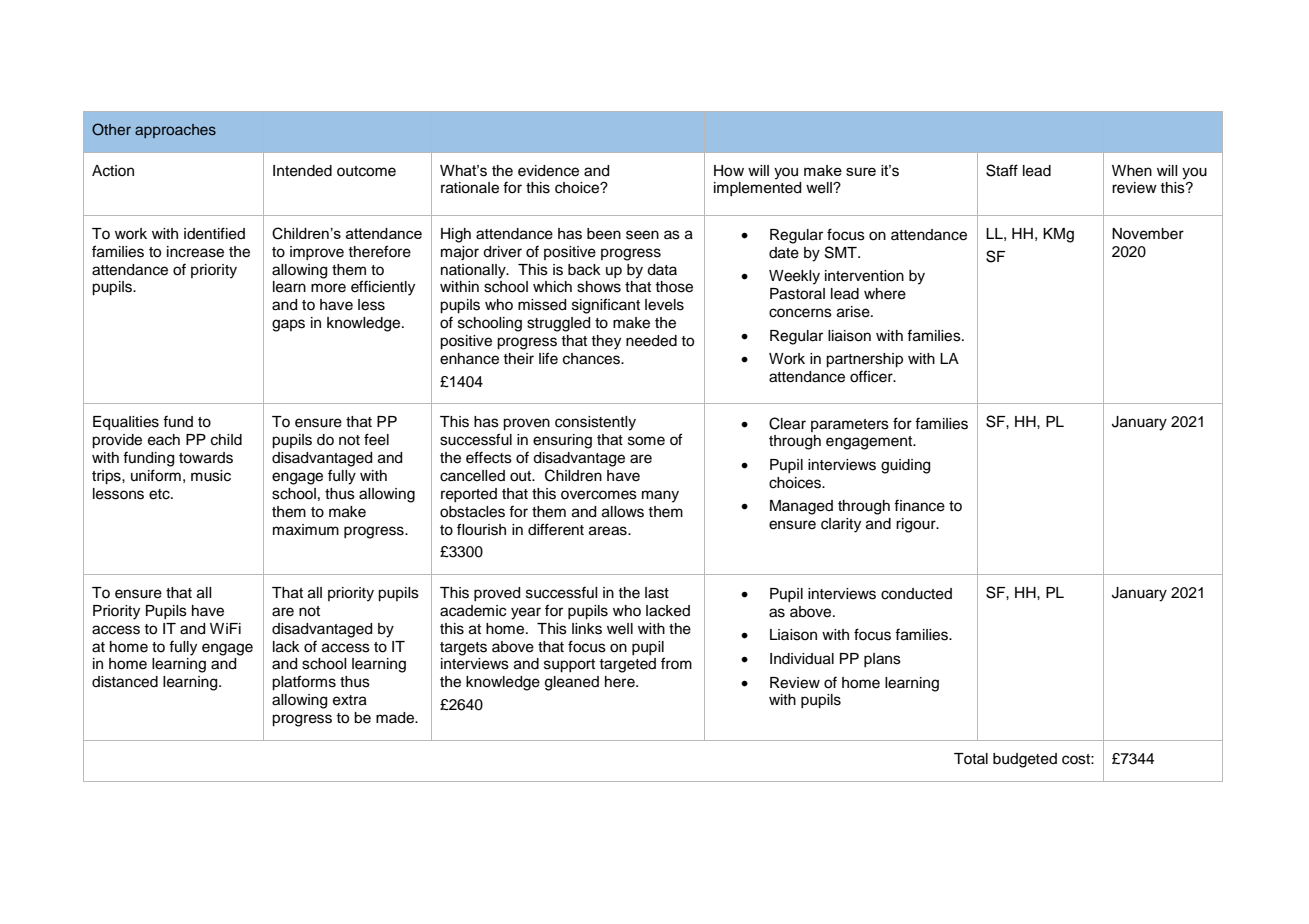 The width and height of the screenshot is (1309, 924). Describe the element at coordinates (864, 360) in the screenshot. I see `partnership` at that location.
